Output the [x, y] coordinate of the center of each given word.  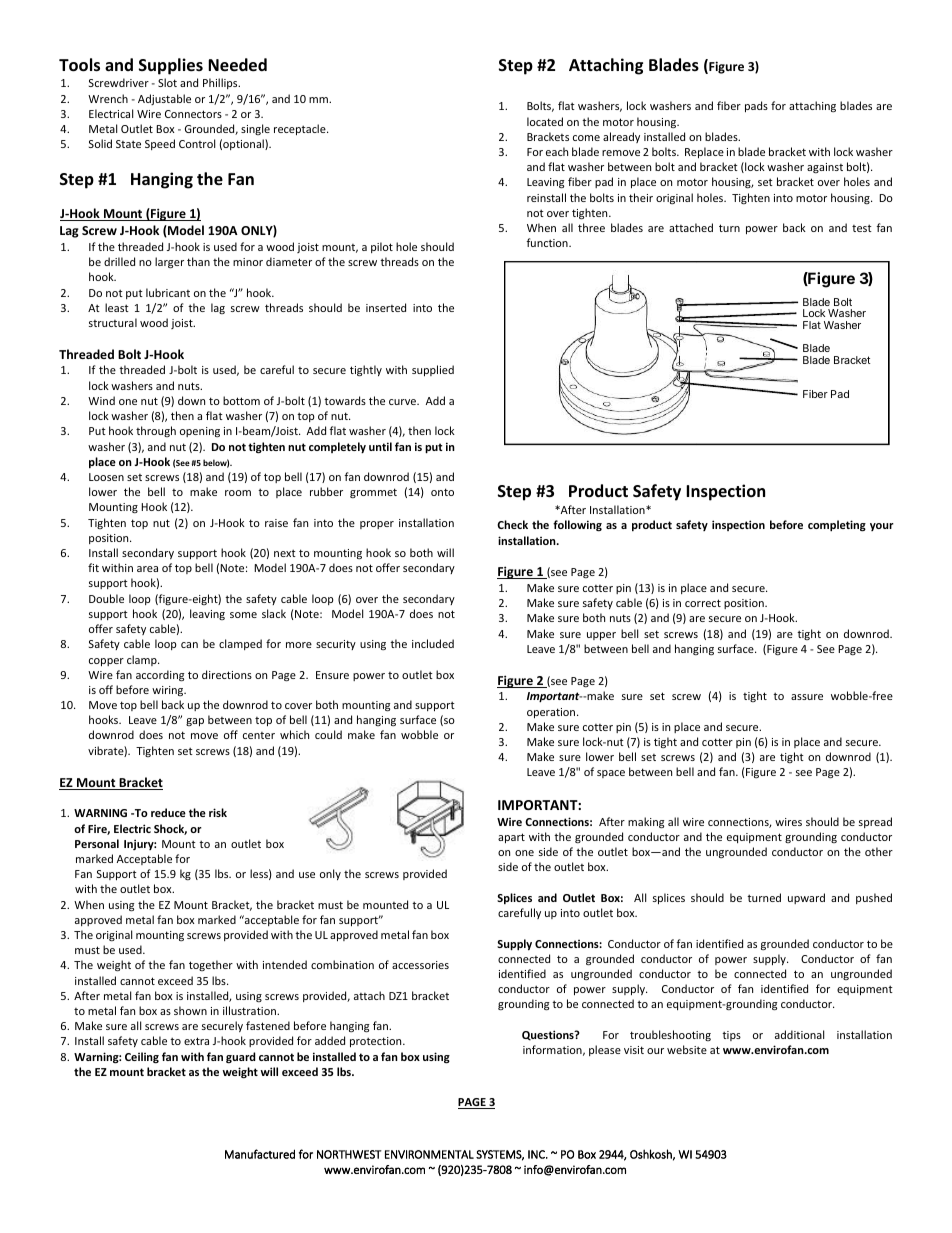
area [147, 569]
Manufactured [260, 1154]
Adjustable [164, 99]
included [433, 643]
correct [703, 603]
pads [756, 106]
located [545, 121]
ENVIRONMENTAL [429, 1154]
